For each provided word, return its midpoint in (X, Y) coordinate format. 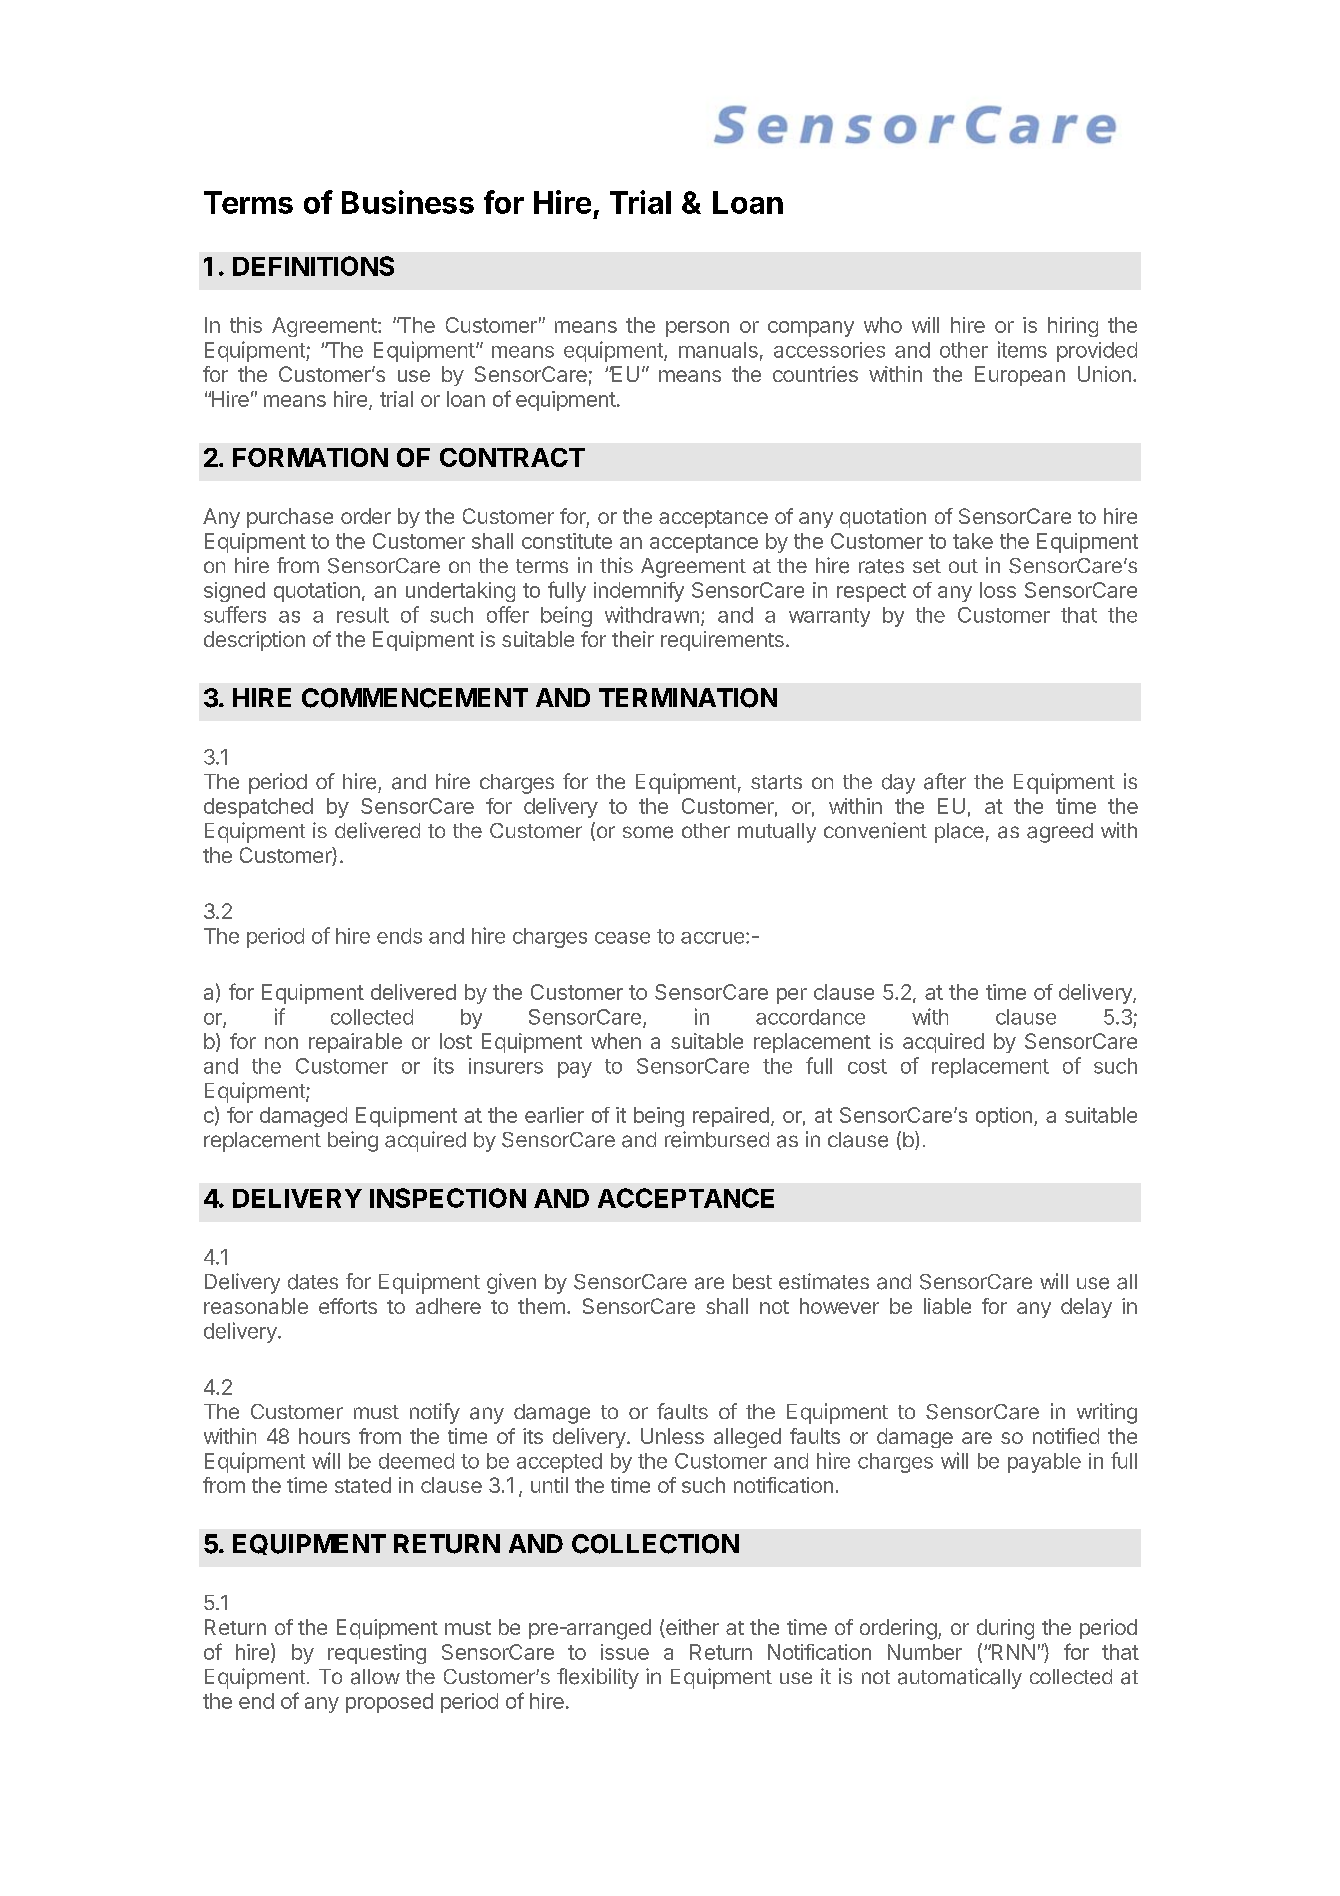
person (697, 329)
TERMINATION (688, 698)
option (1004, 1117)
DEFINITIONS (313, 266)
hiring (1073, 327)
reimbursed (717, 1139)
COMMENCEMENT (415, 698)
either (691, 1628)
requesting (377, 1654)
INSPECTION (448, 1198)
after (945, 781)
